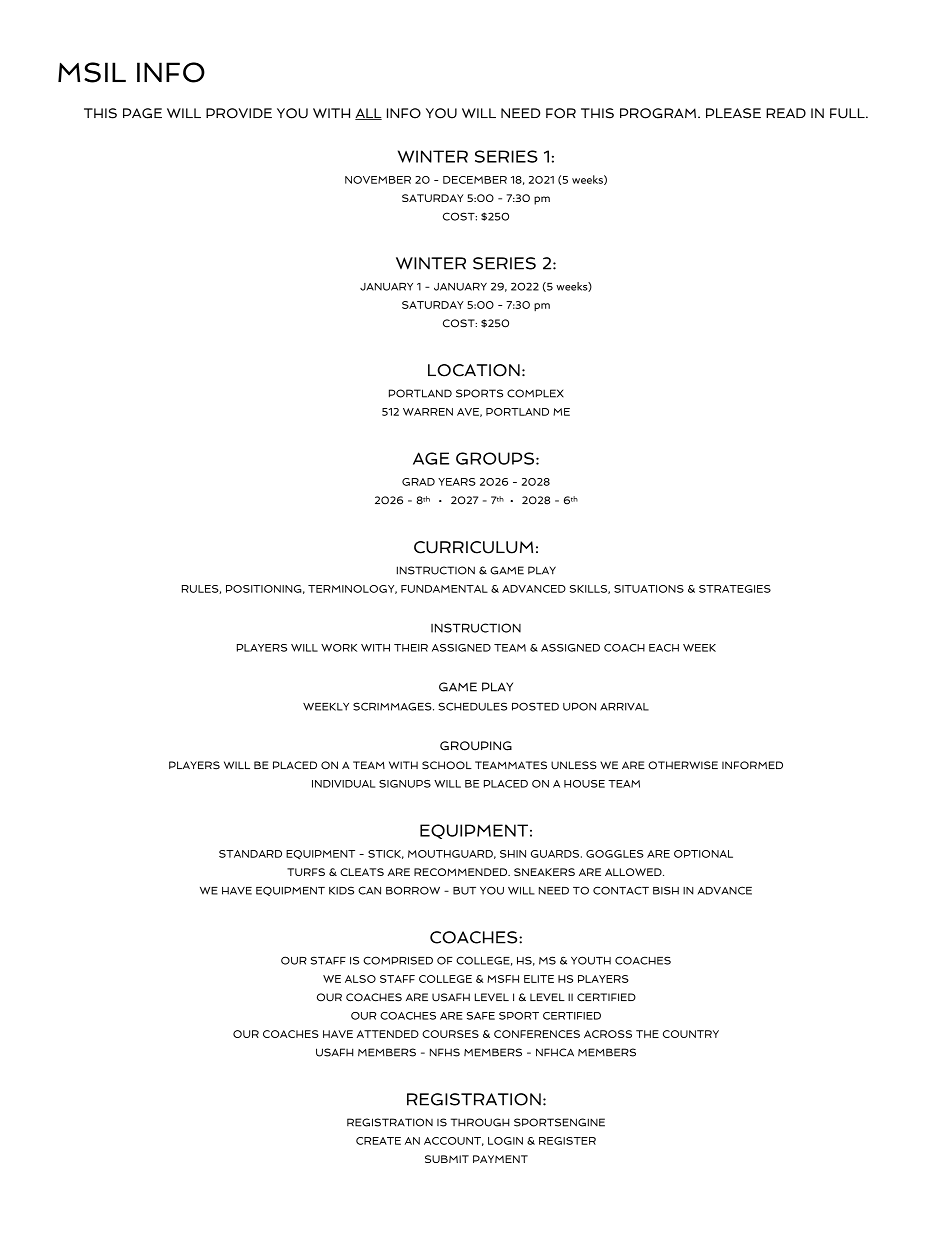 The width and height of the screenshot is (952, 1233). What do you see at coordinates (339, 648) in the screenshot?
I see `WORK` at bounding box center [339, 648].
